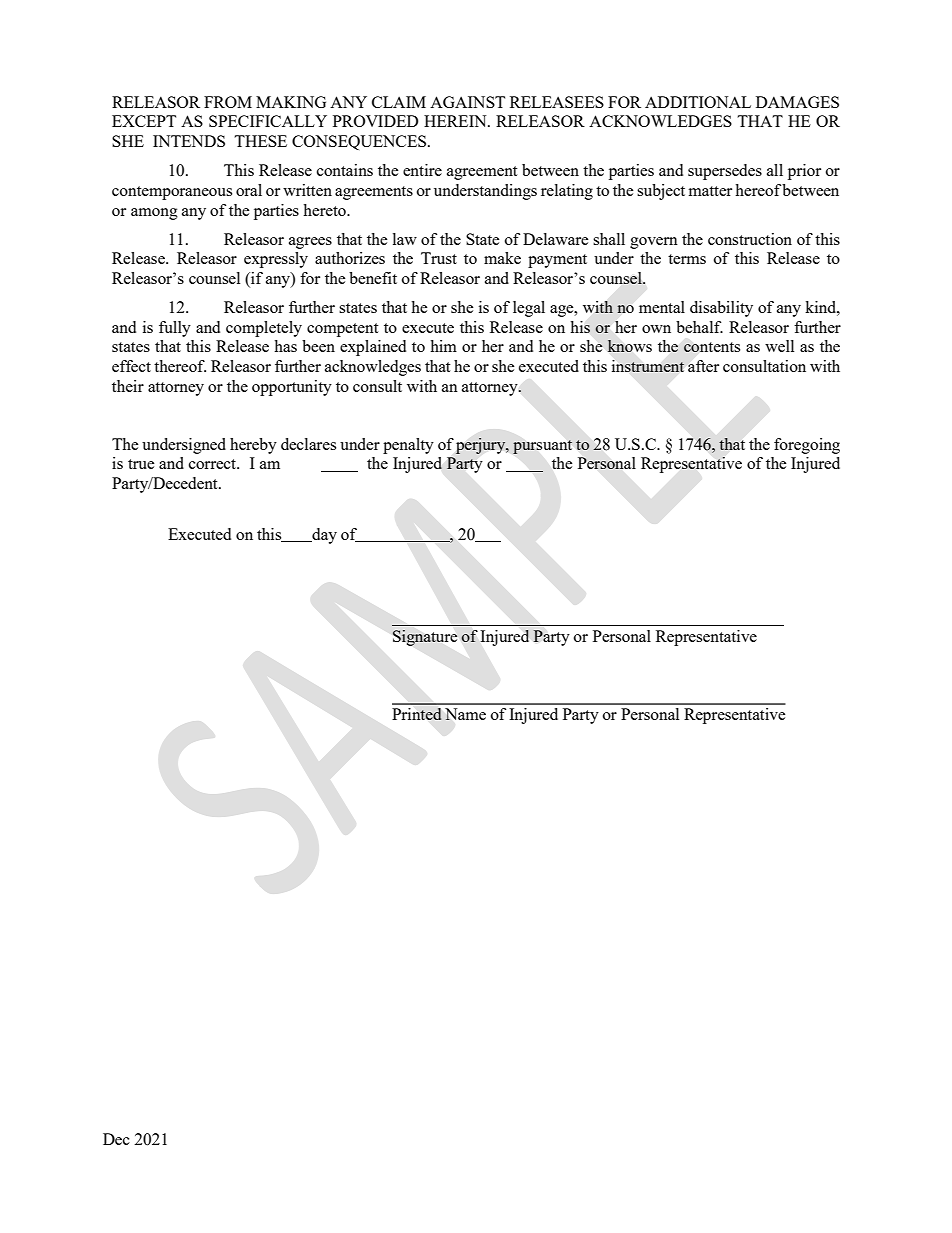 The width and height of the page is (952, 1233). Describe the element at coordinates (417, 714) in the page. I see `Printed` at that location.
